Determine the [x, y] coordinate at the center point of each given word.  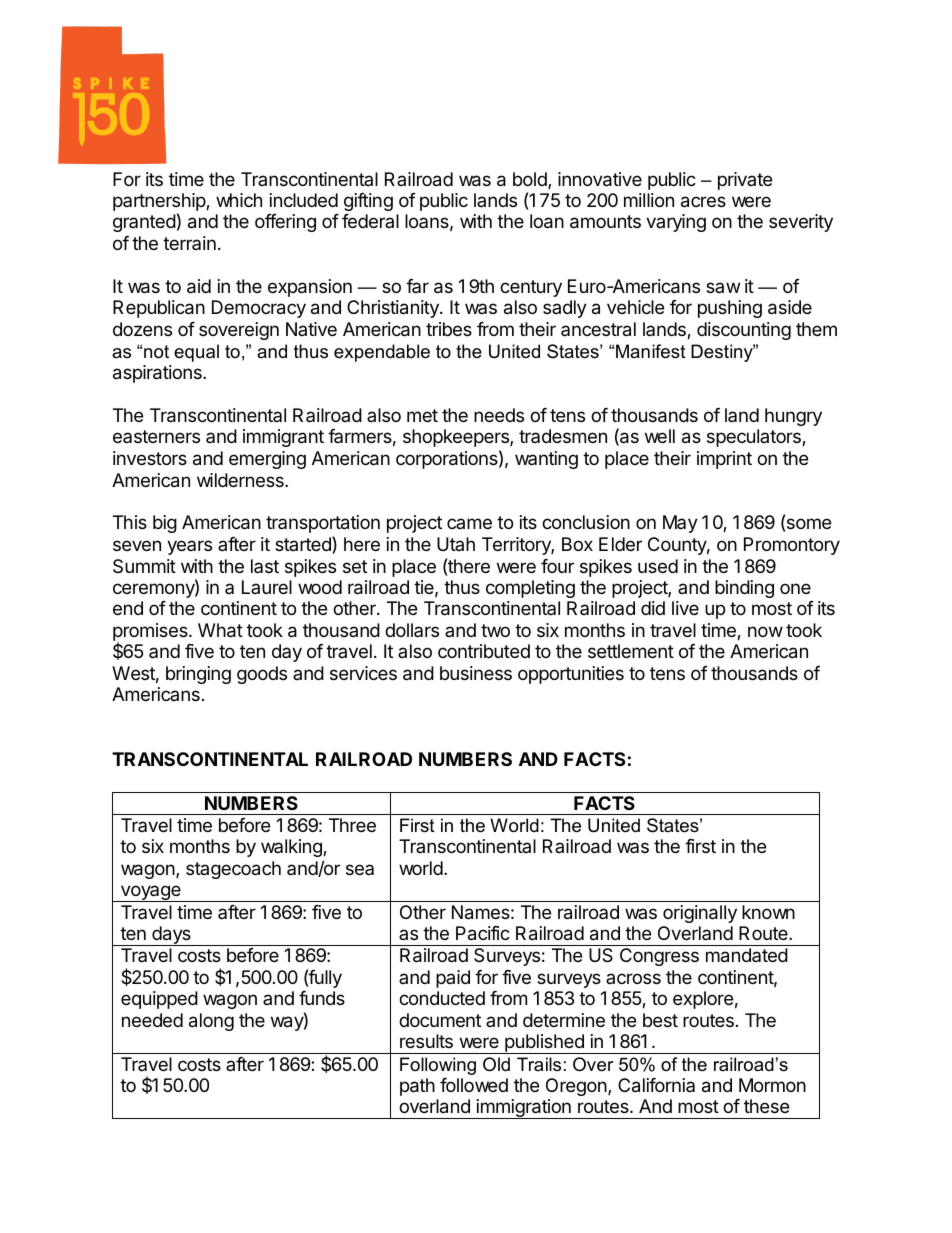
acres [703, 202]
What [220, 630]
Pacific [483, 933]
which [239, 200]
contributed [484, 651]
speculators [755, 438]
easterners [156, 436]
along [211, 1022]
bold [531, 180]
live [685, 608]
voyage [150, 893]
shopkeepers [457, 438]
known [768, 912]
